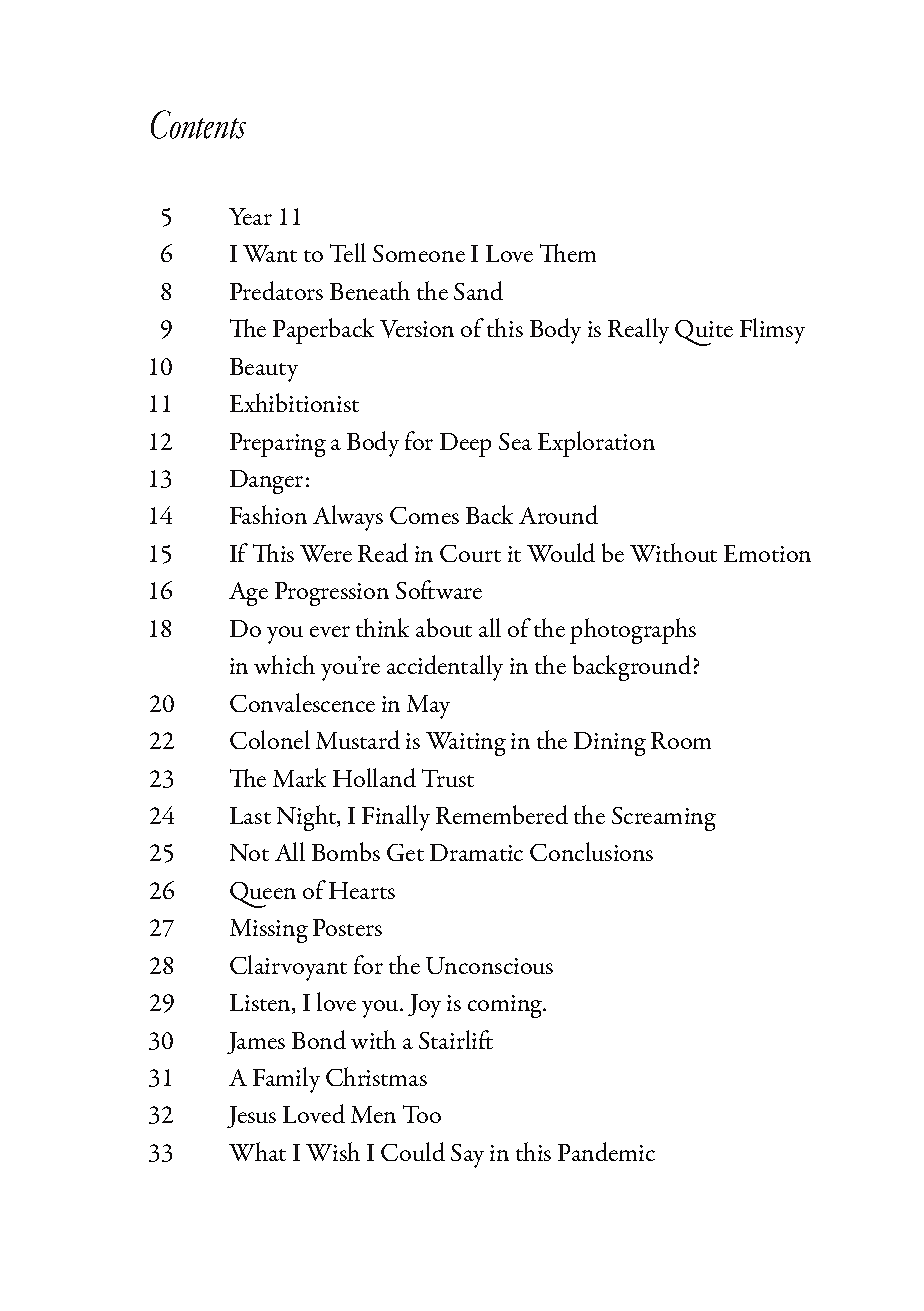  What do you see at coordinates (266, 482) in the screenshot?
I see `Danger` at bounding box center [266, 482].
